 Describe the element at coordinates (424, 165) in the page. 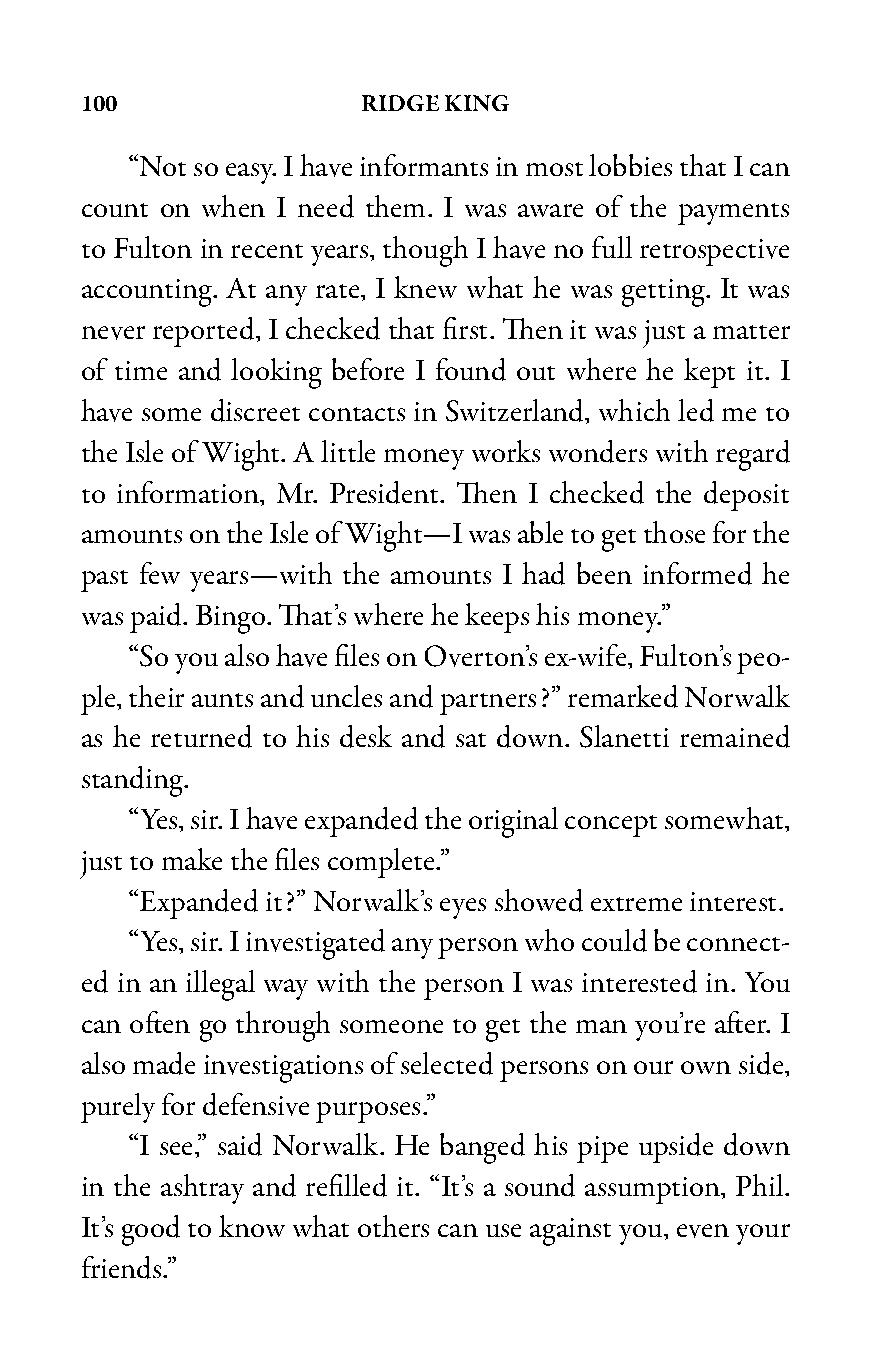

I see `informants` at that location.
